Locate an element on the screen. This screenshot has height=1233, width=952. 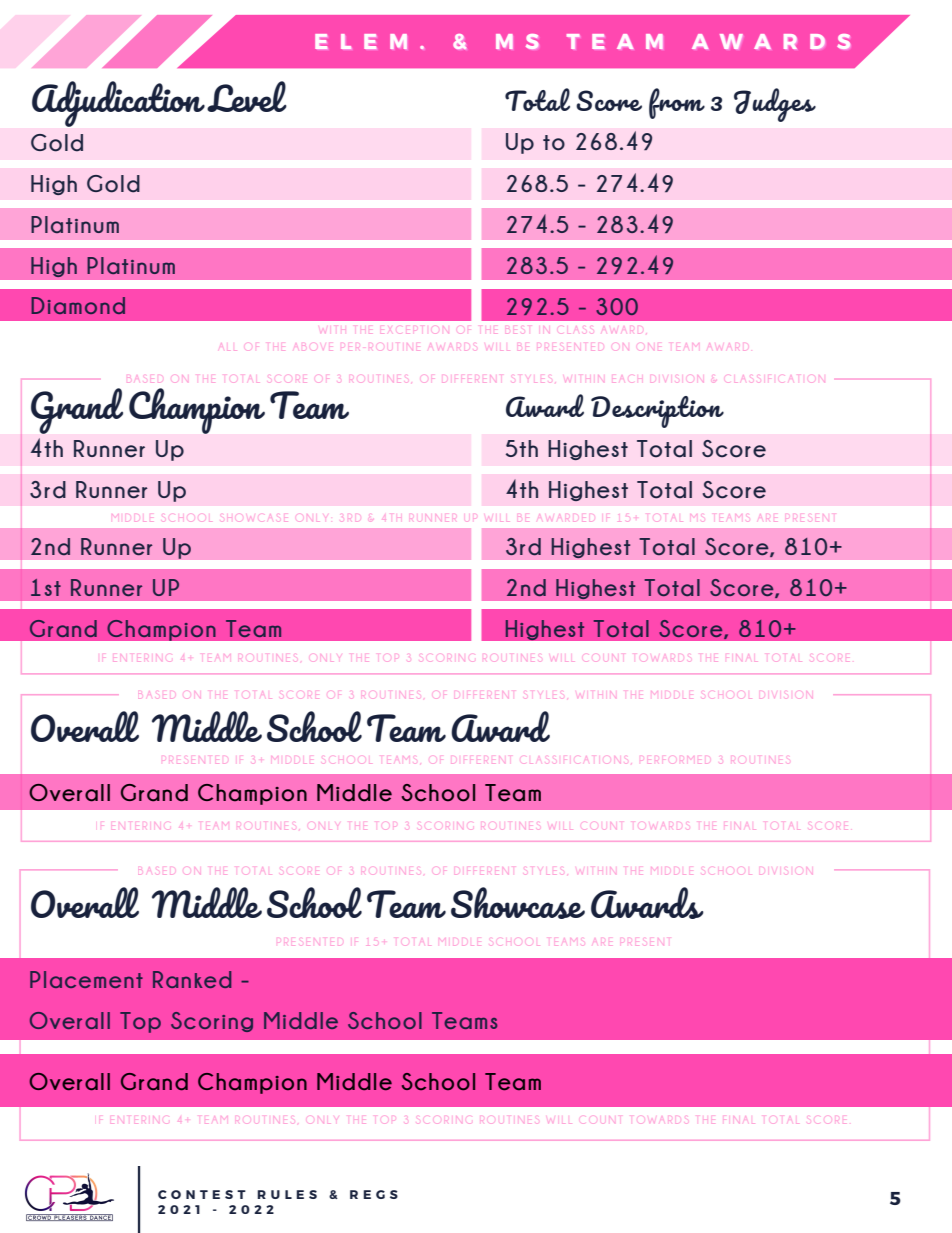
Placement is located at coordinates (86, 979).
